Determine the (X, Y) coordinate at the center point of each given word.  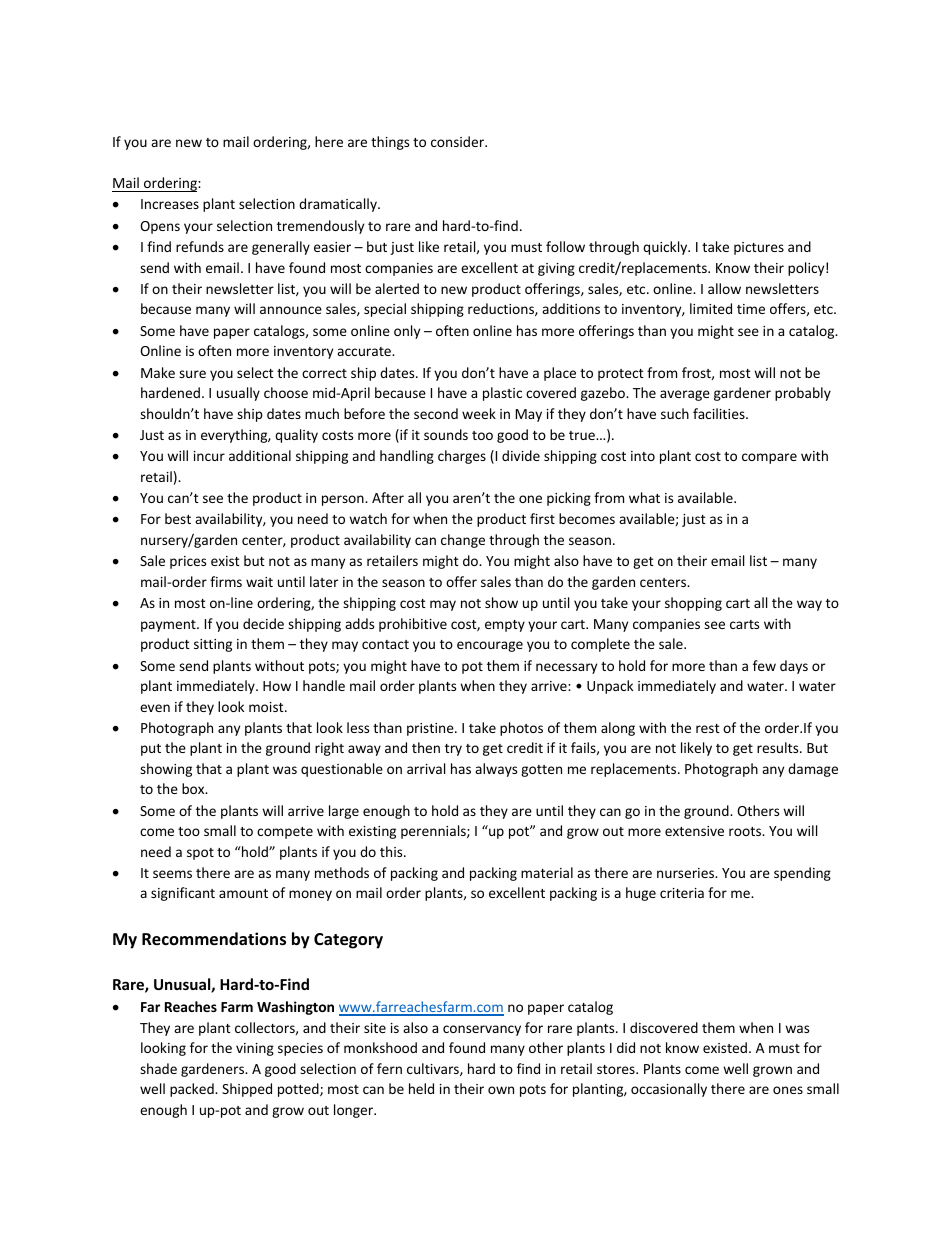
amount (243, 893)
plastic (502, 394)
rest (708, 728)
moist (267, 707)
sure (192, 374)
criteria (682, 893)
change (463, 541)
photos (521, 729)
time (751, 309)
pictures (759, 248)
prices (188, 562)
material (547, 872)
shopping (693, 604)
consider (459, 141)
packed (193, 1090)
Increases (170, 204)
